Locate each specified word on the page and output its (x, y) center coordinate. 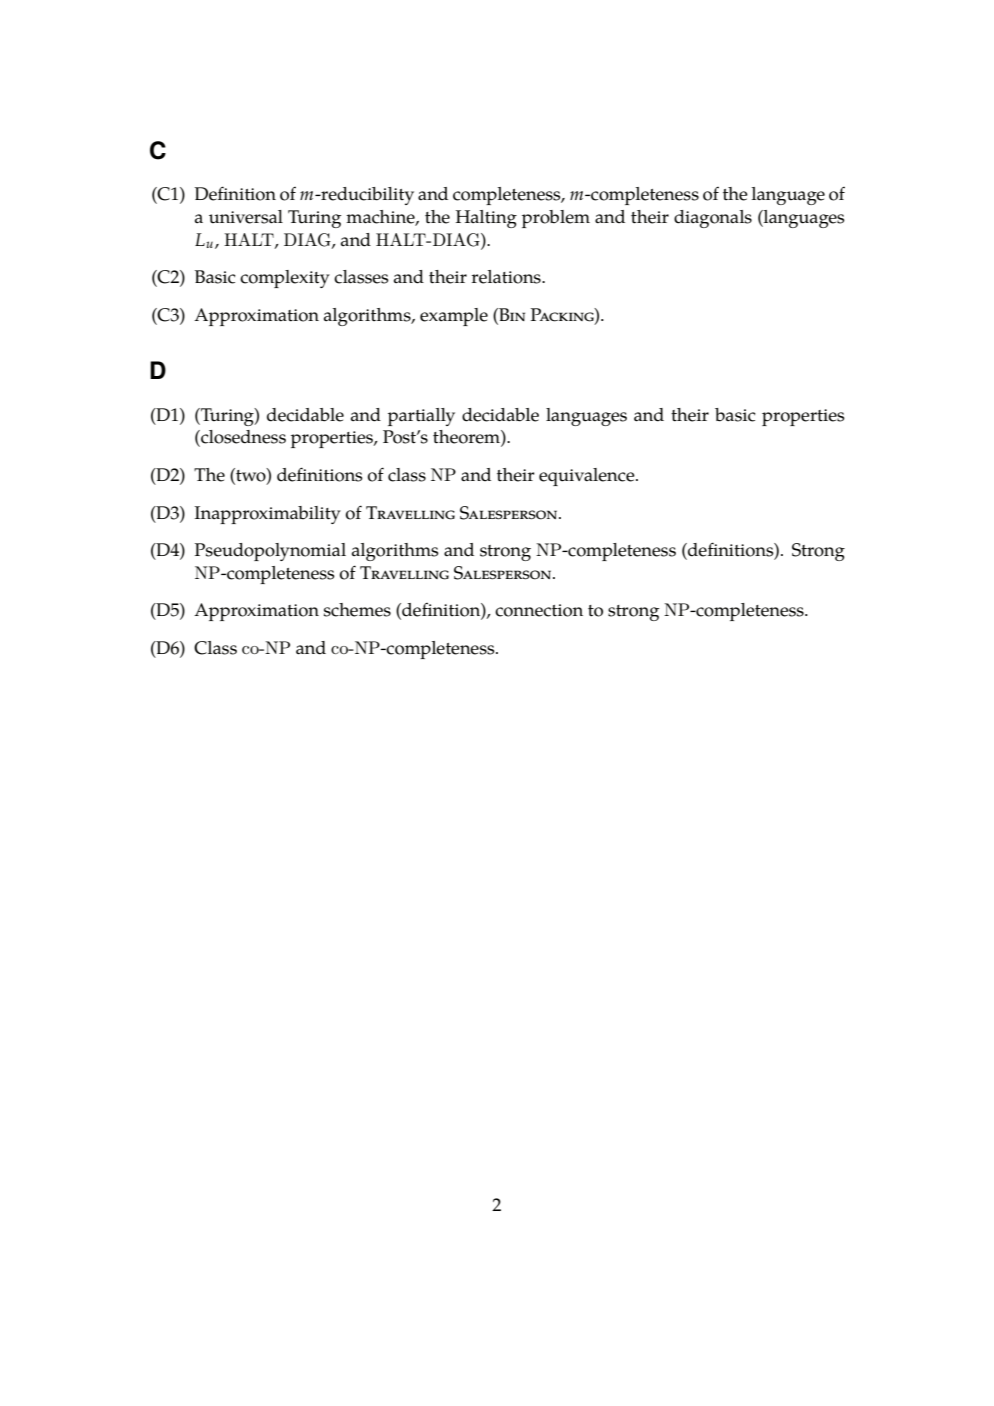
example (454, 317)
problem (556, 219)
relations (507, 277)
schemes (357, 610)
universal (246, 217)
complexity (285, 279)
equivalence (588, 477)
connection (539, 610)
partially (421, 417)
